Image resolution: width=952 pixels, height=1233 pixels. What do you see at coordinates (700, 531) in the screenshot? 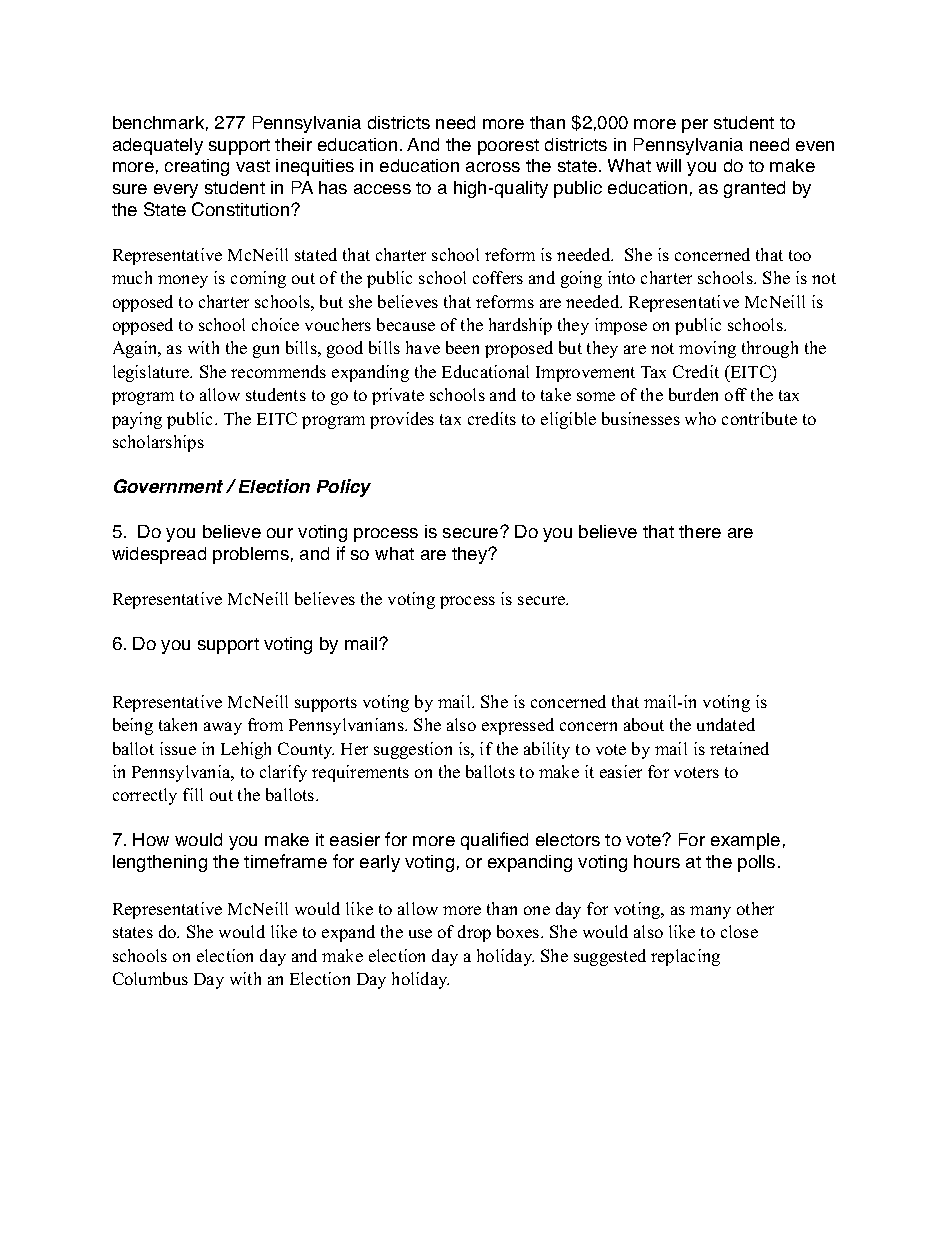
I see `there` at bounding box center [700, 531].
